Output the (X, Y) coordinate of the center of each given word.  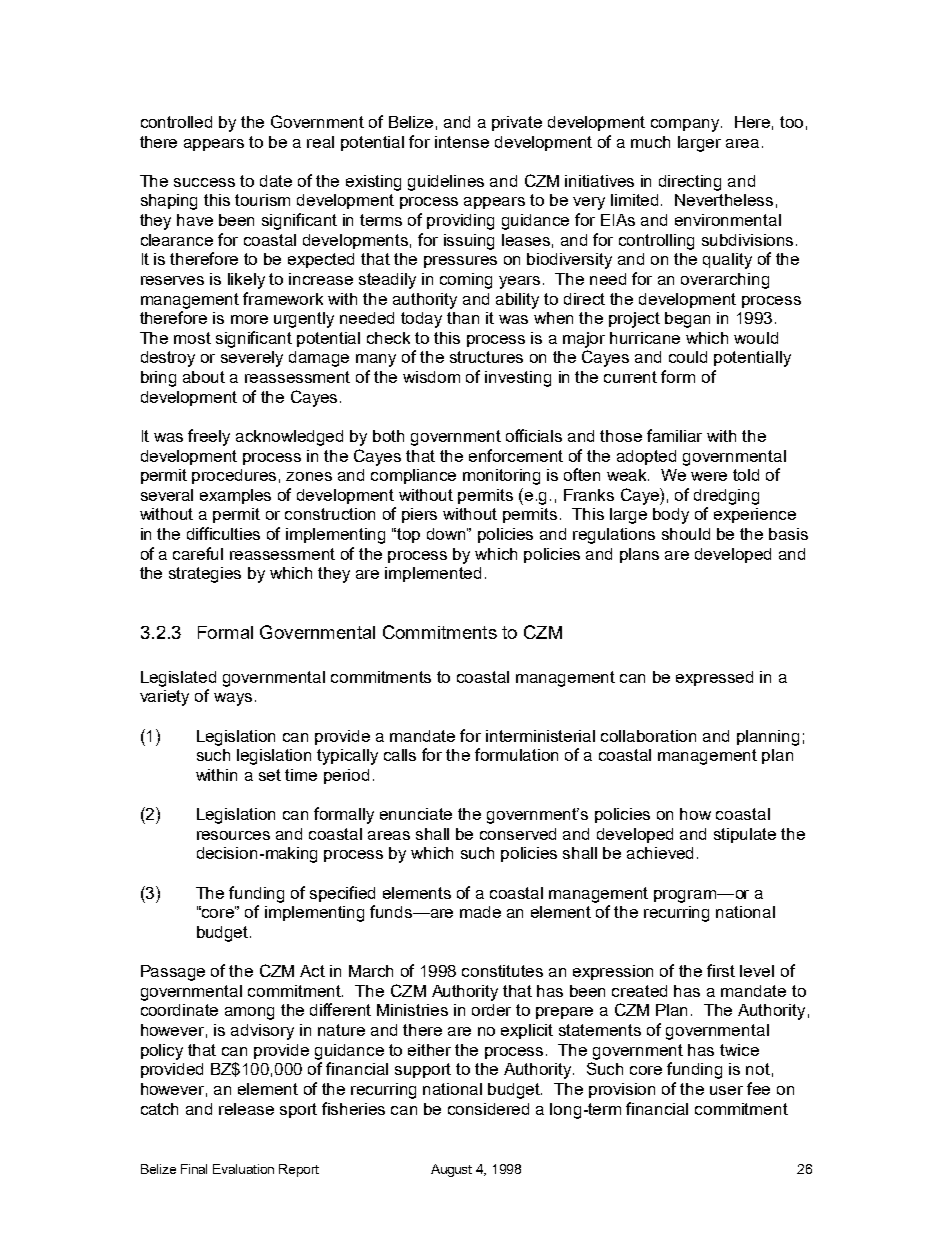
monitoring (501, 477)
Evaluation (243, 1169)
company (686, 125)
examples (235, 496)
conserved (518, 834)
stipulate (745, 835)
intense (462, 142)
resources (233, 835)
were (709, 476)
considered (488, 1109)
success (204, 182)
